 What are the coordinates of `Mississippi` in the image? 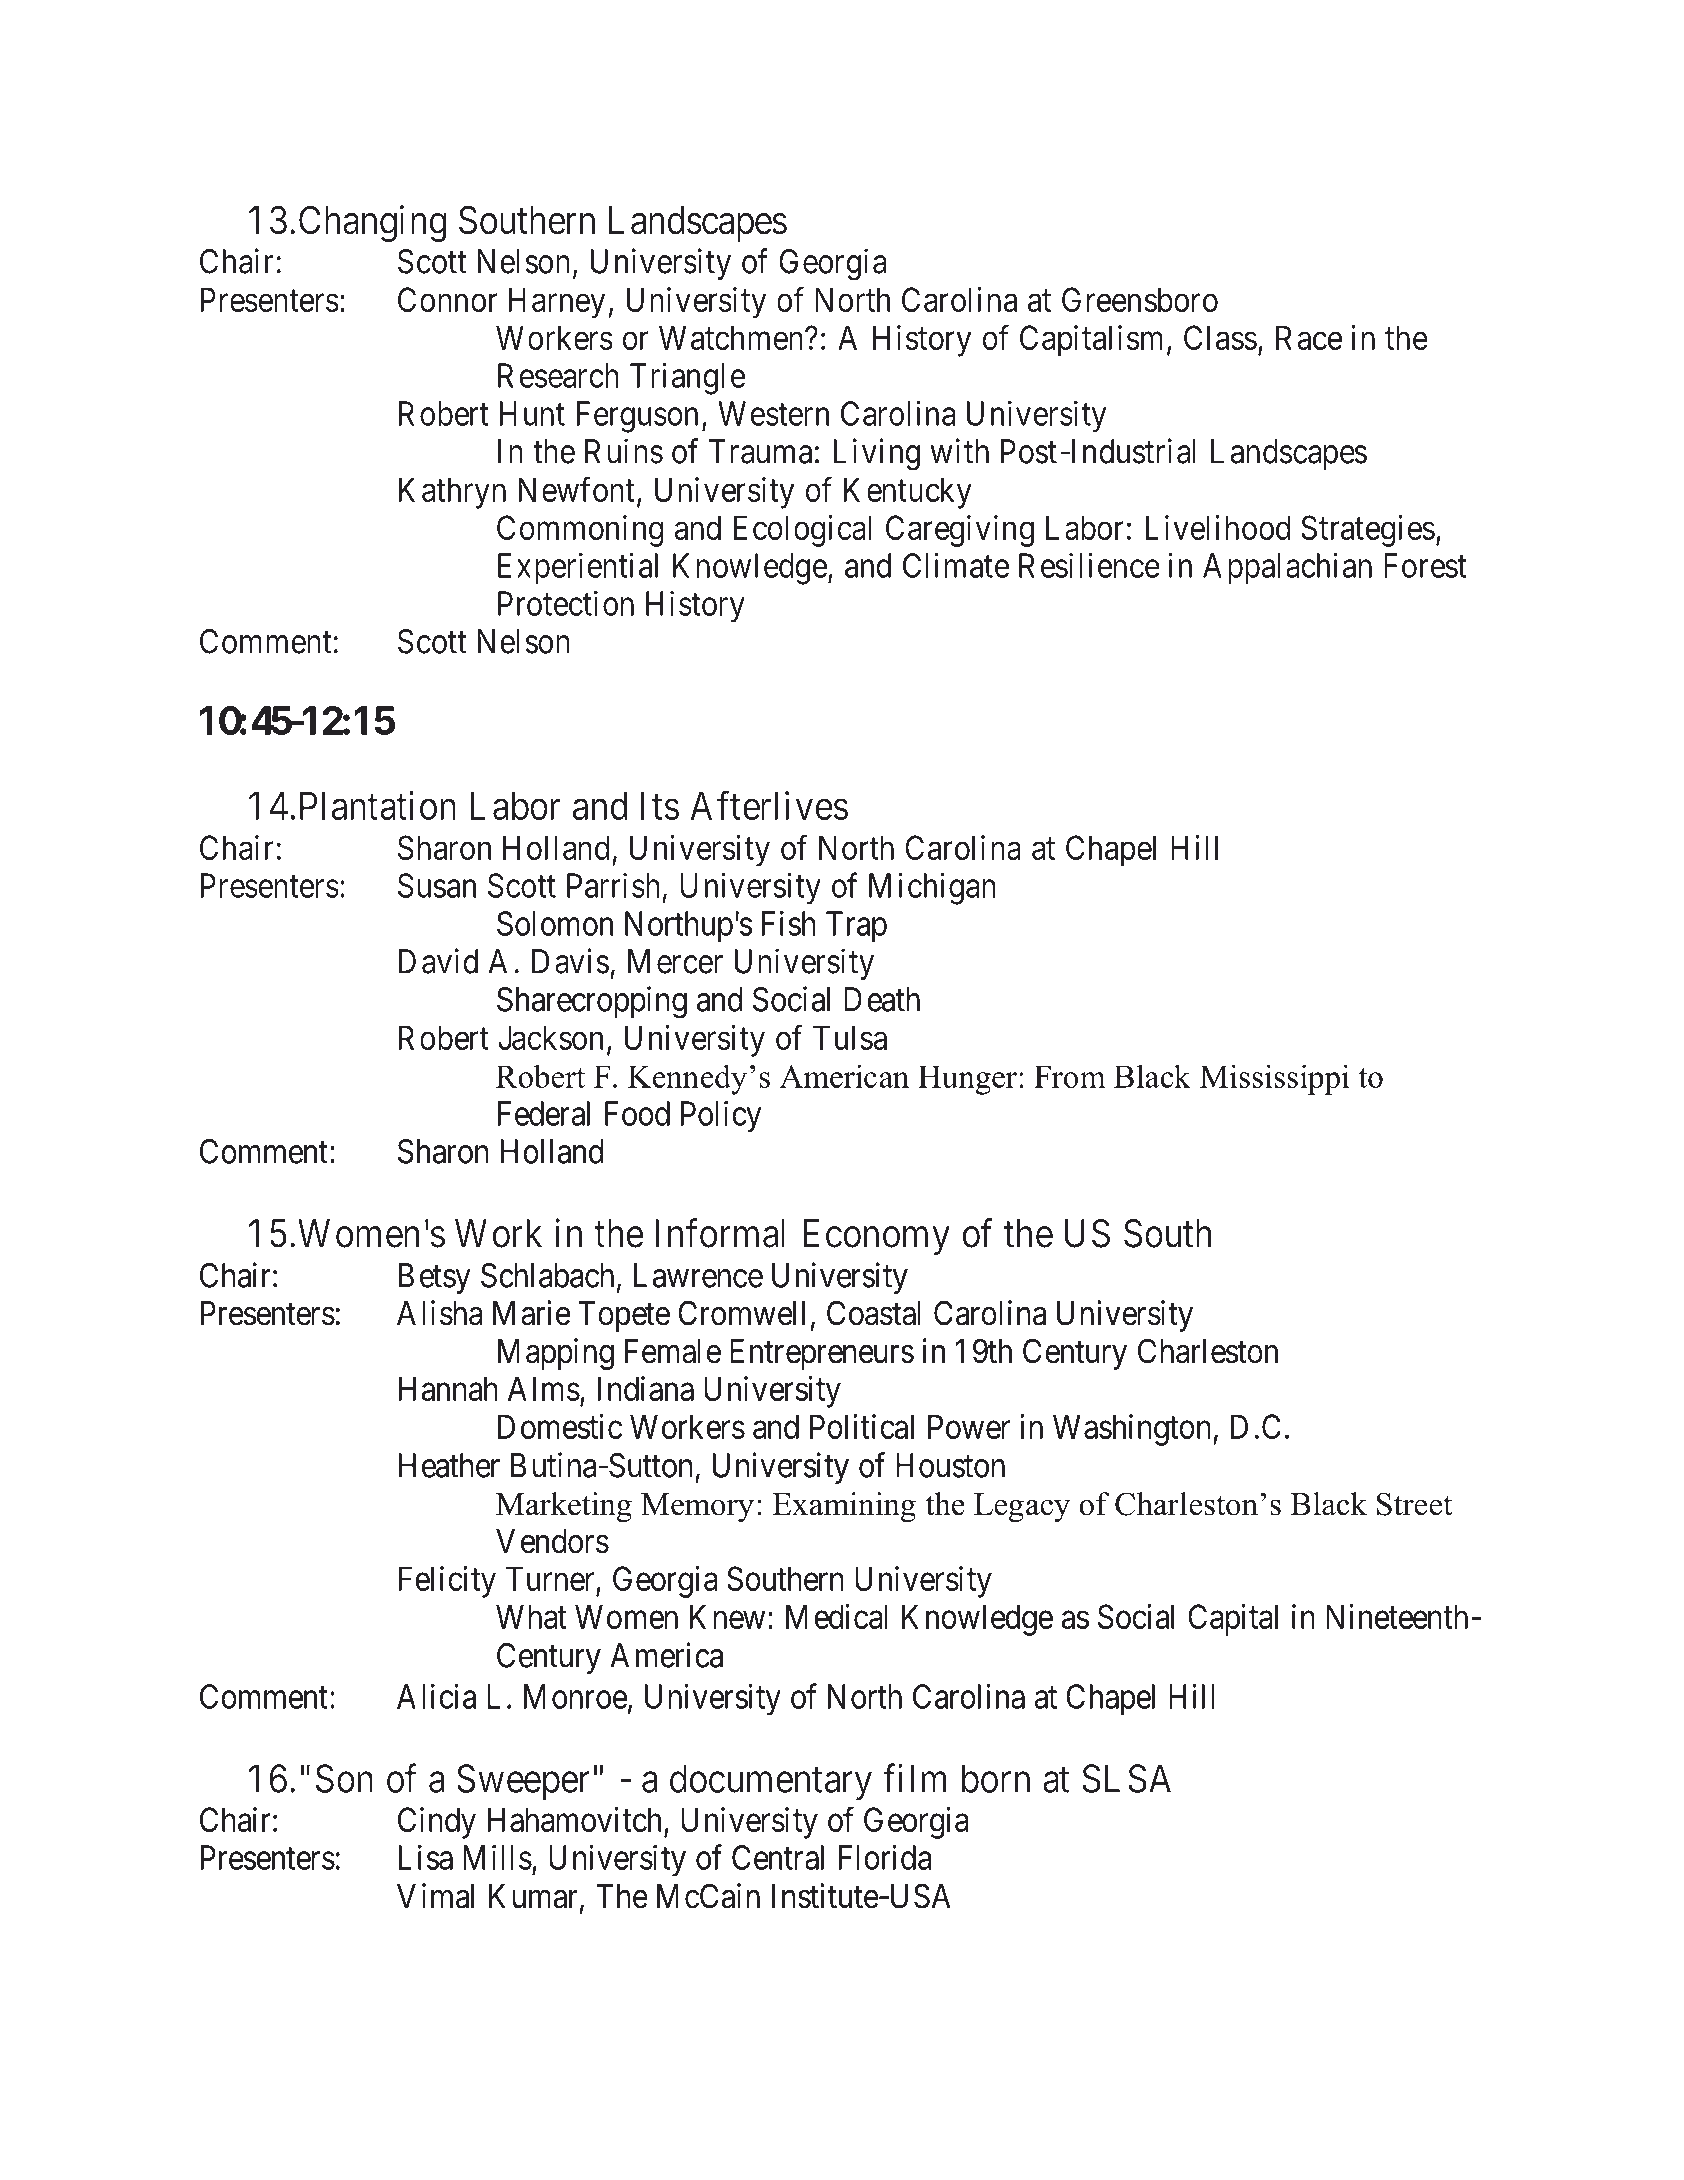 It's located at (1274, 1079).
